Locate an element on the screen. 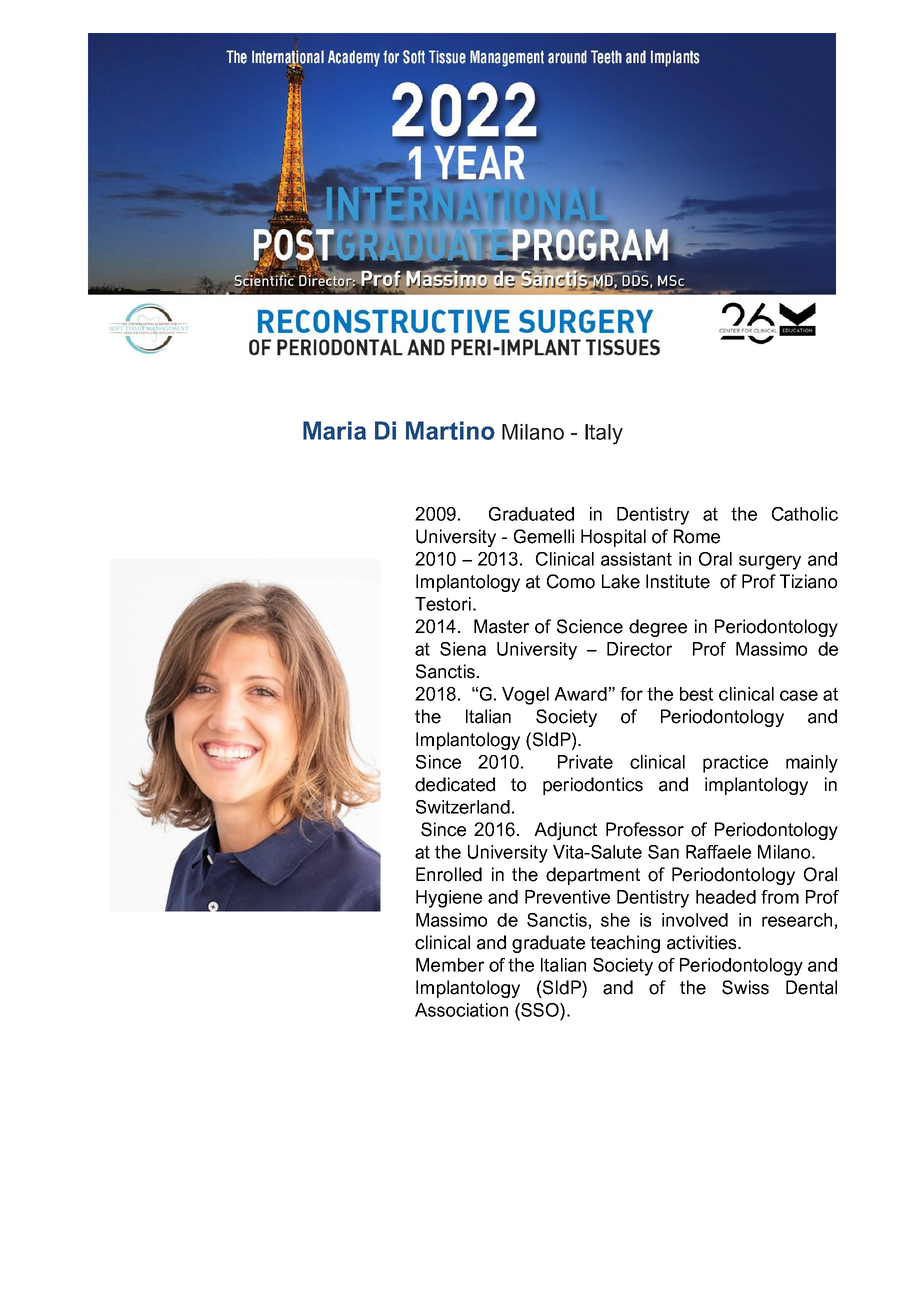 The image size is (924, 1308). Member is located at coordinates (450, 965).
